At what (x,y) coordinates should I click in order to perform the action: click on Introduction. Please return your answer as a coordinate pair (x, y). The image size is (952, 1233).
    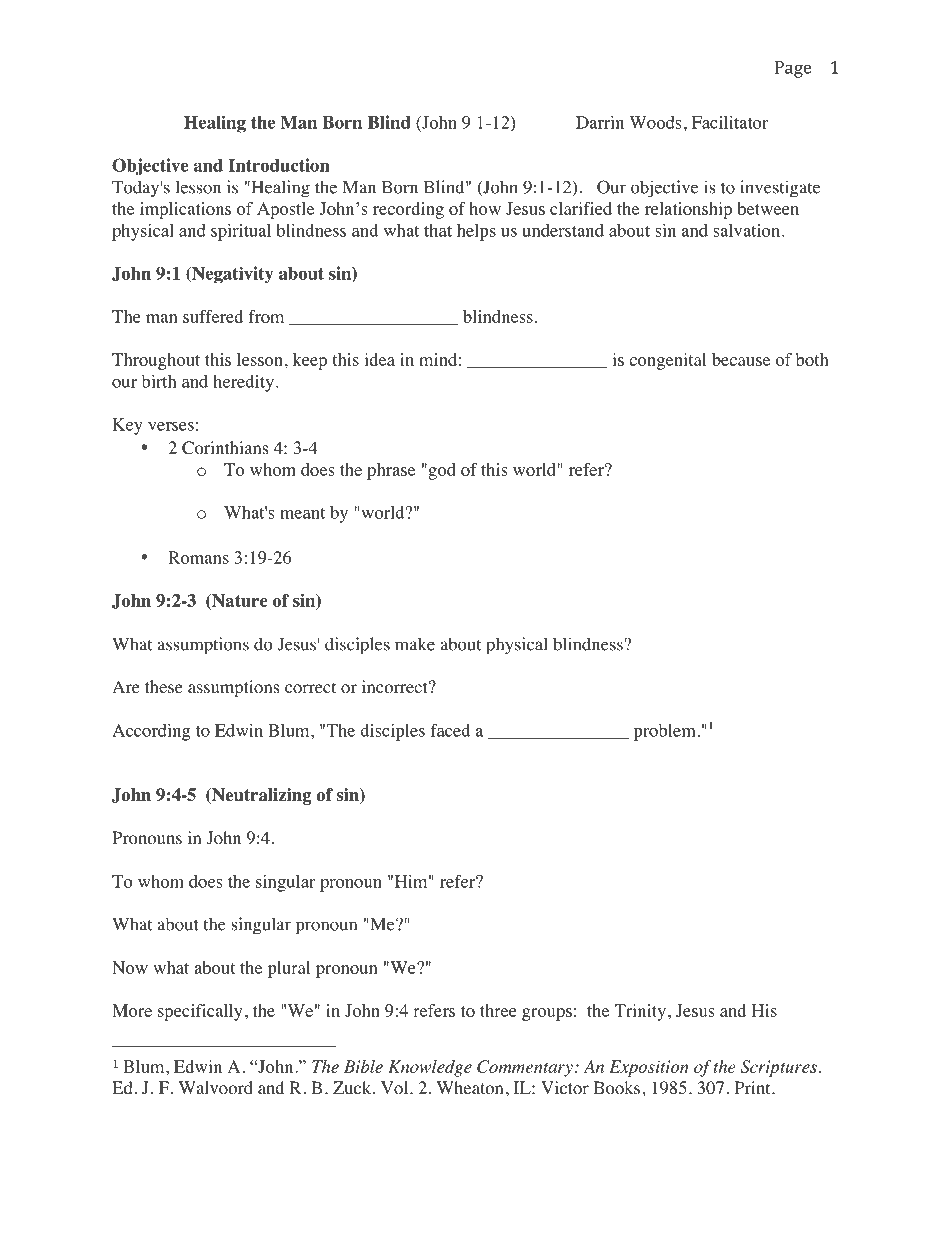
    Looking at the image, I should click on (279, 165).
